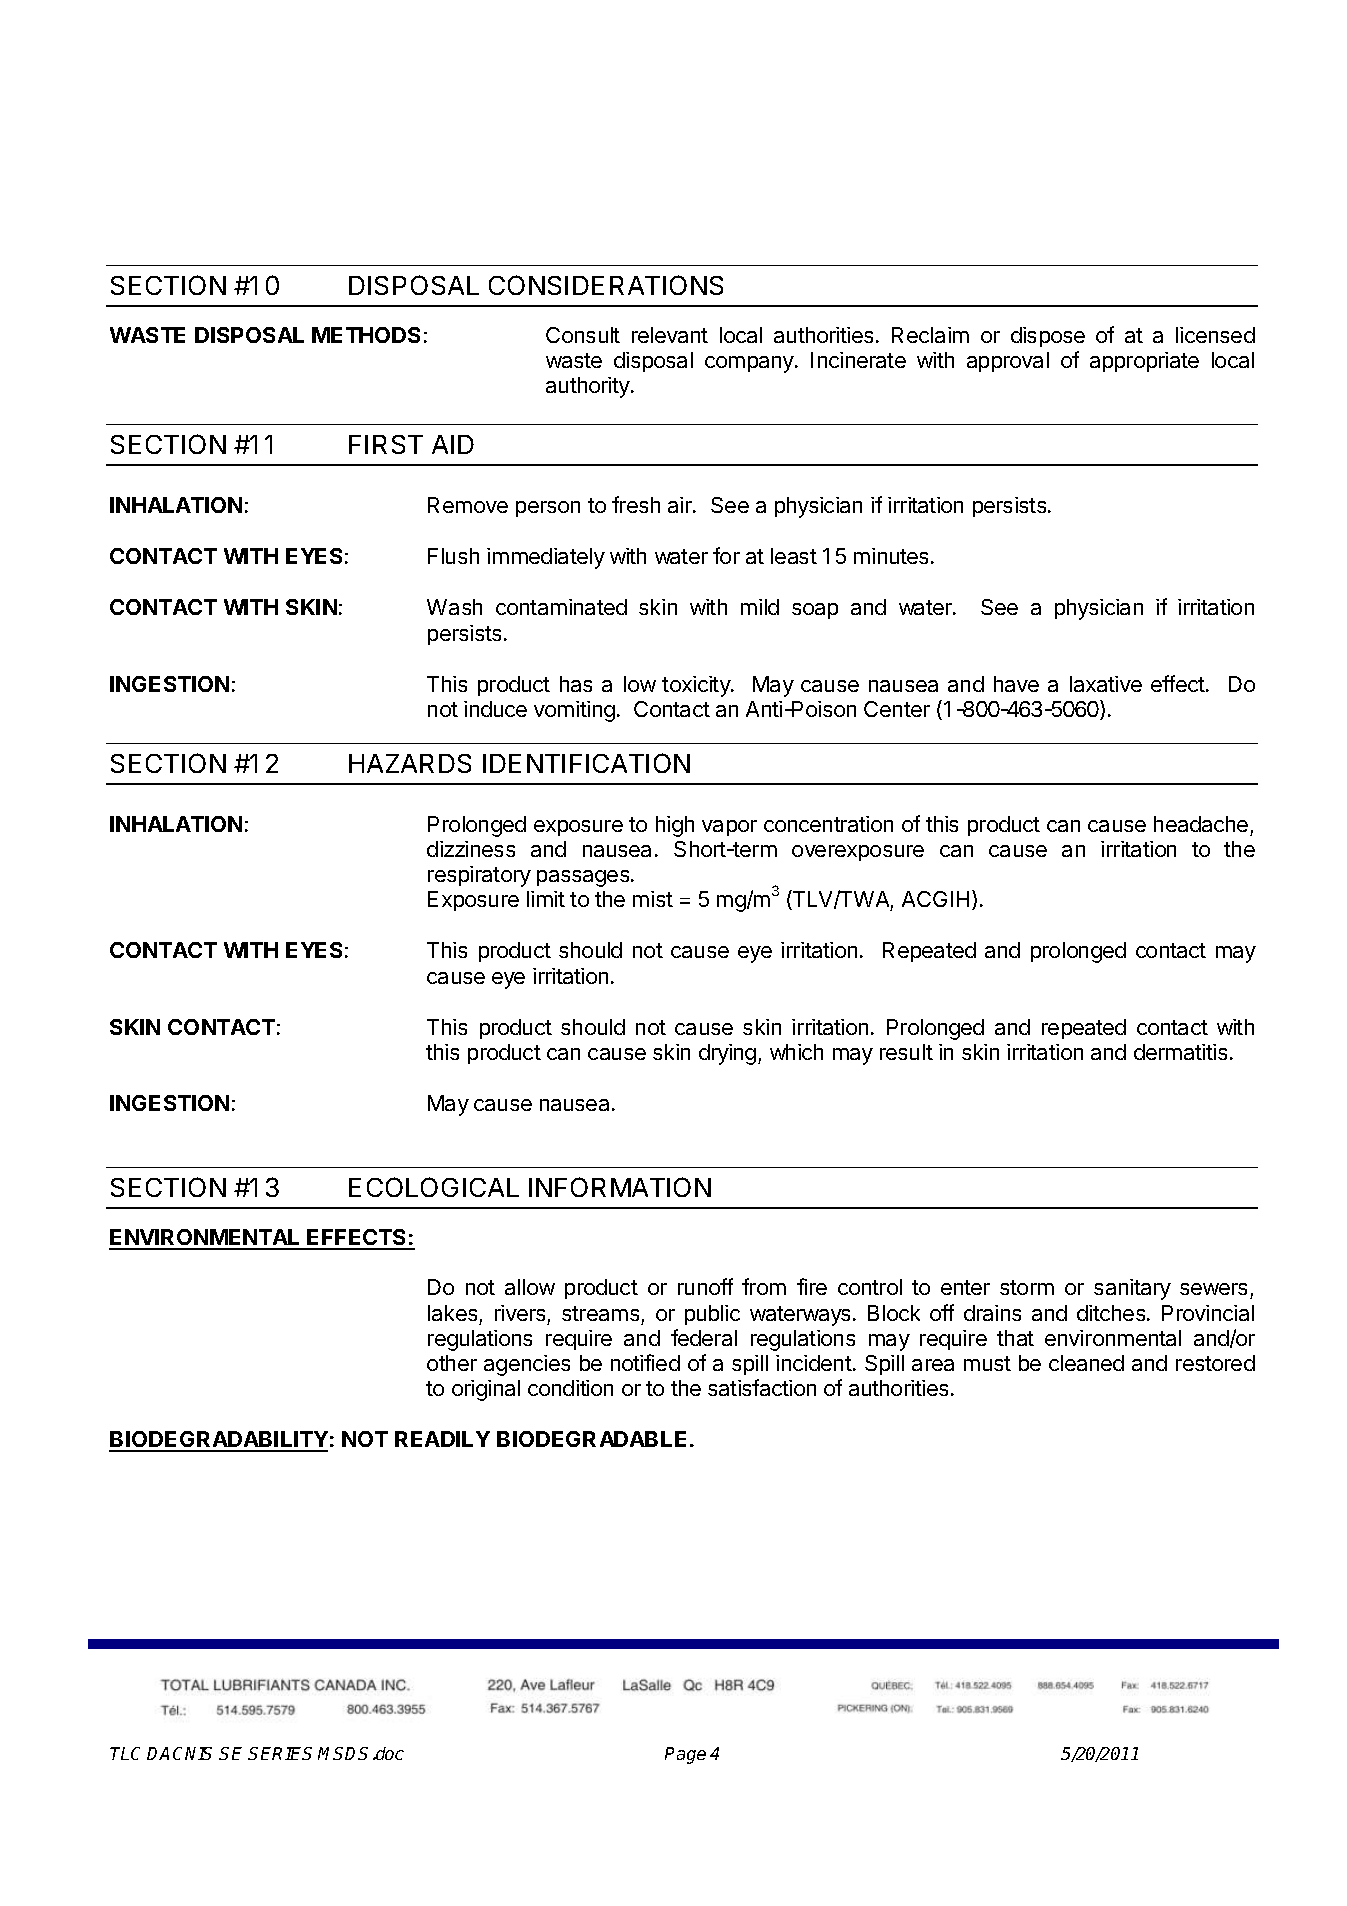  I want to click on METHODS, so click(366, 335).
